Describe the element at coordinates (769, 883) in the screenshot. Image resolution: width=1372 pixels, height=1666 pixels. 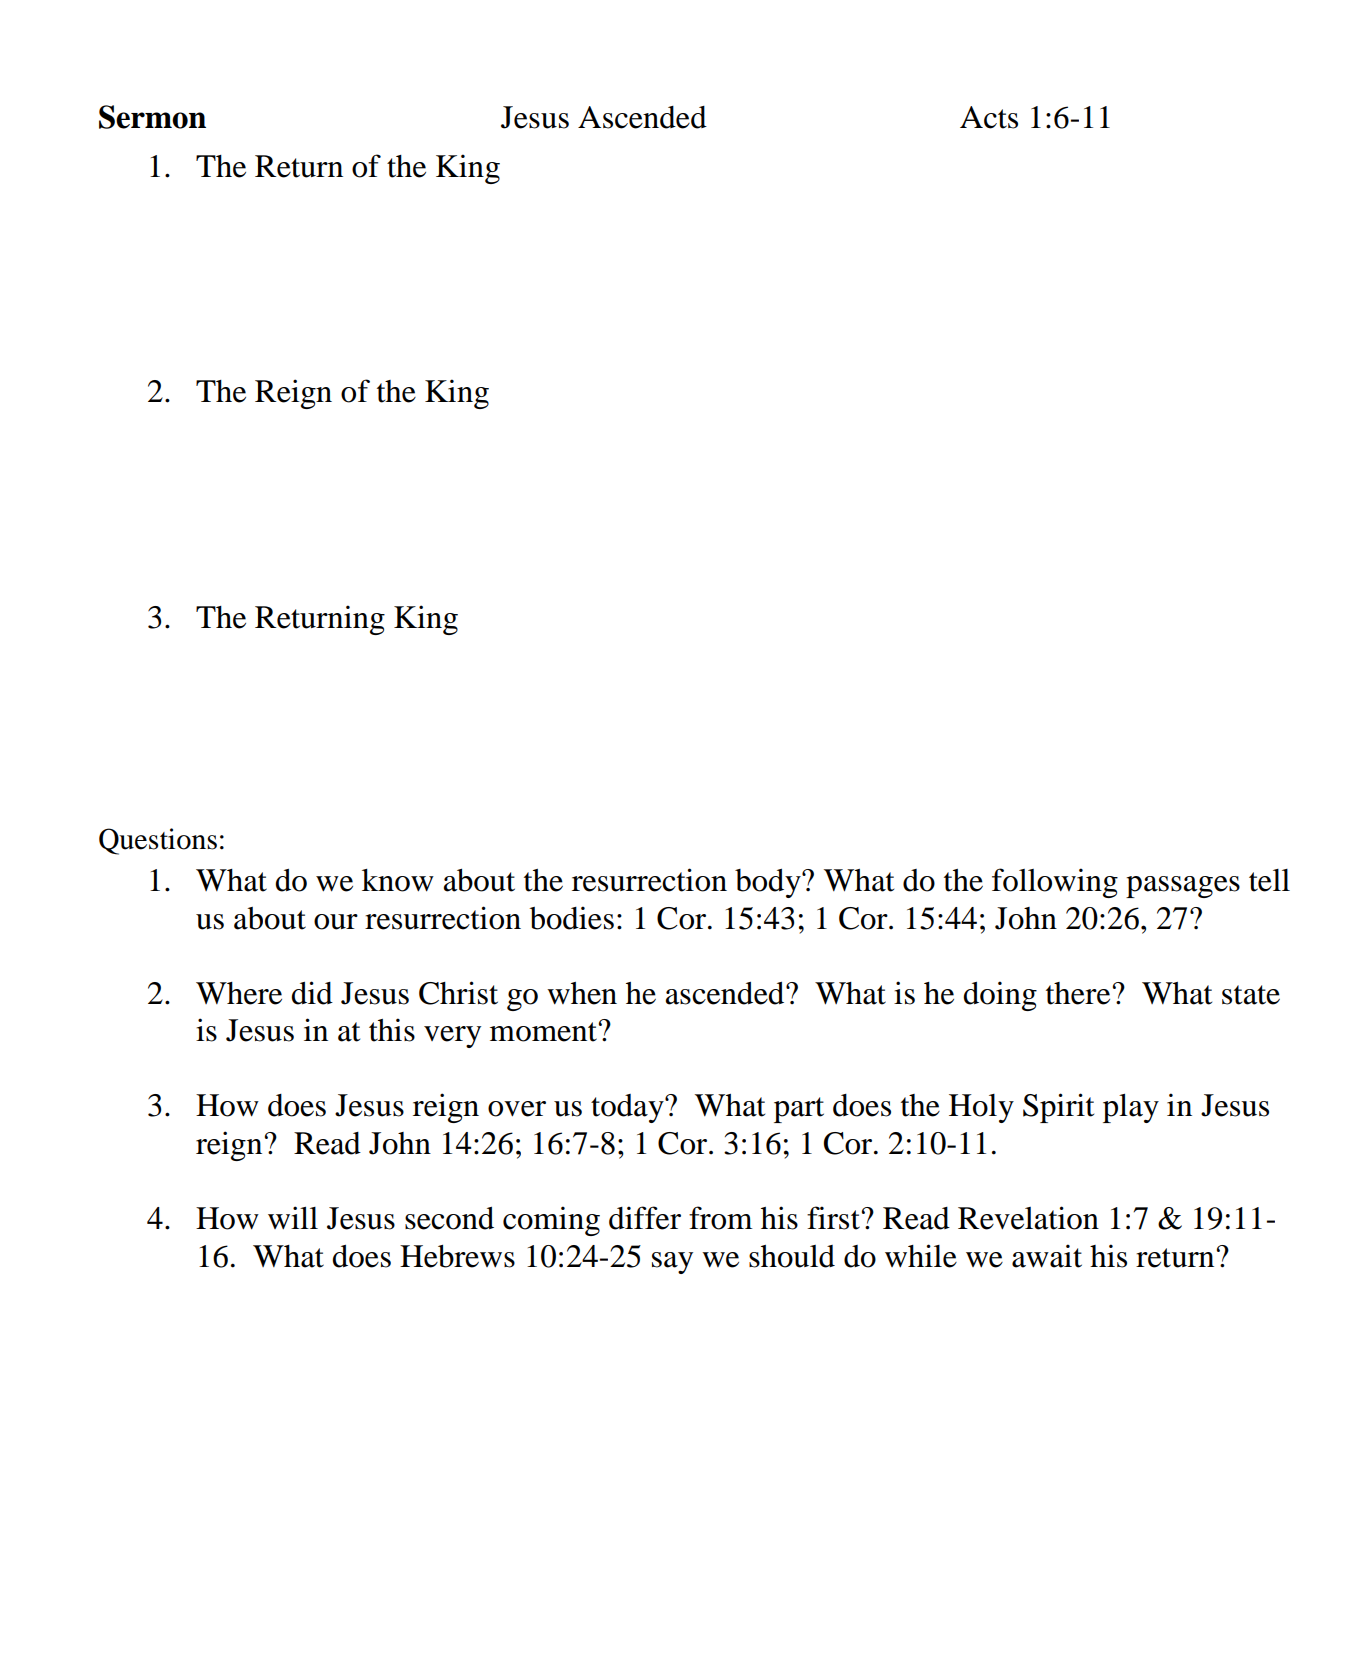
I see `body` at that location.
